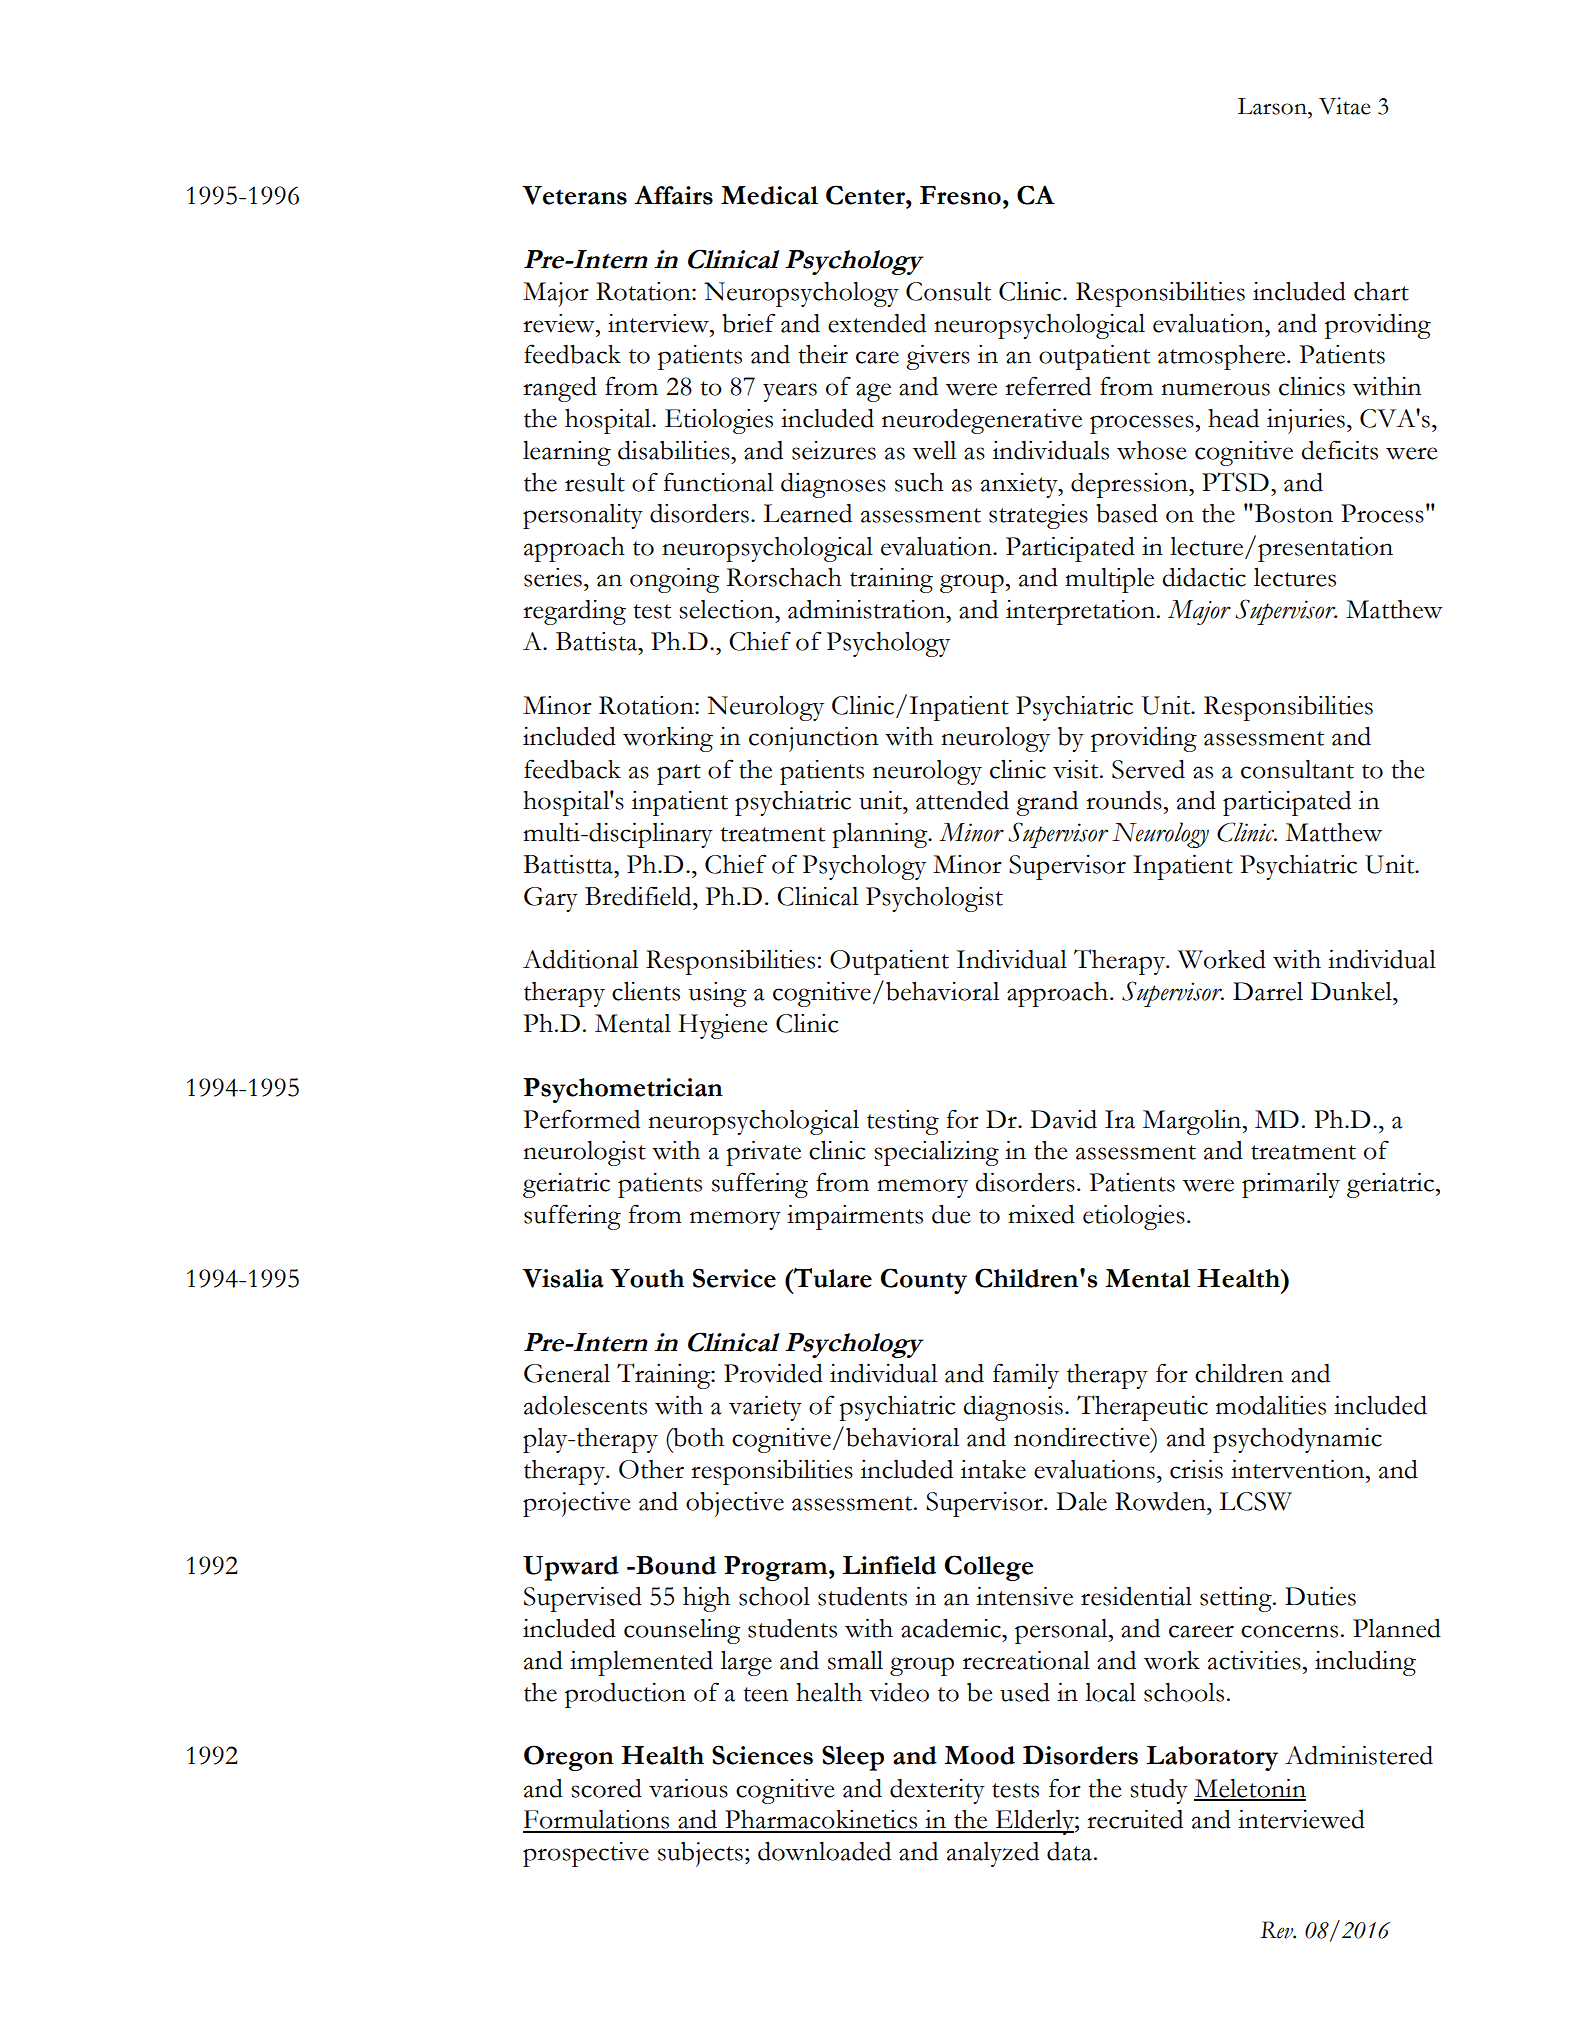 The width and height of the screenshot is (1575, 2038). What do you see at coordinates (934, 899) in the screenshot?
I see `Psychologist` at bounding box center [934, 899].
